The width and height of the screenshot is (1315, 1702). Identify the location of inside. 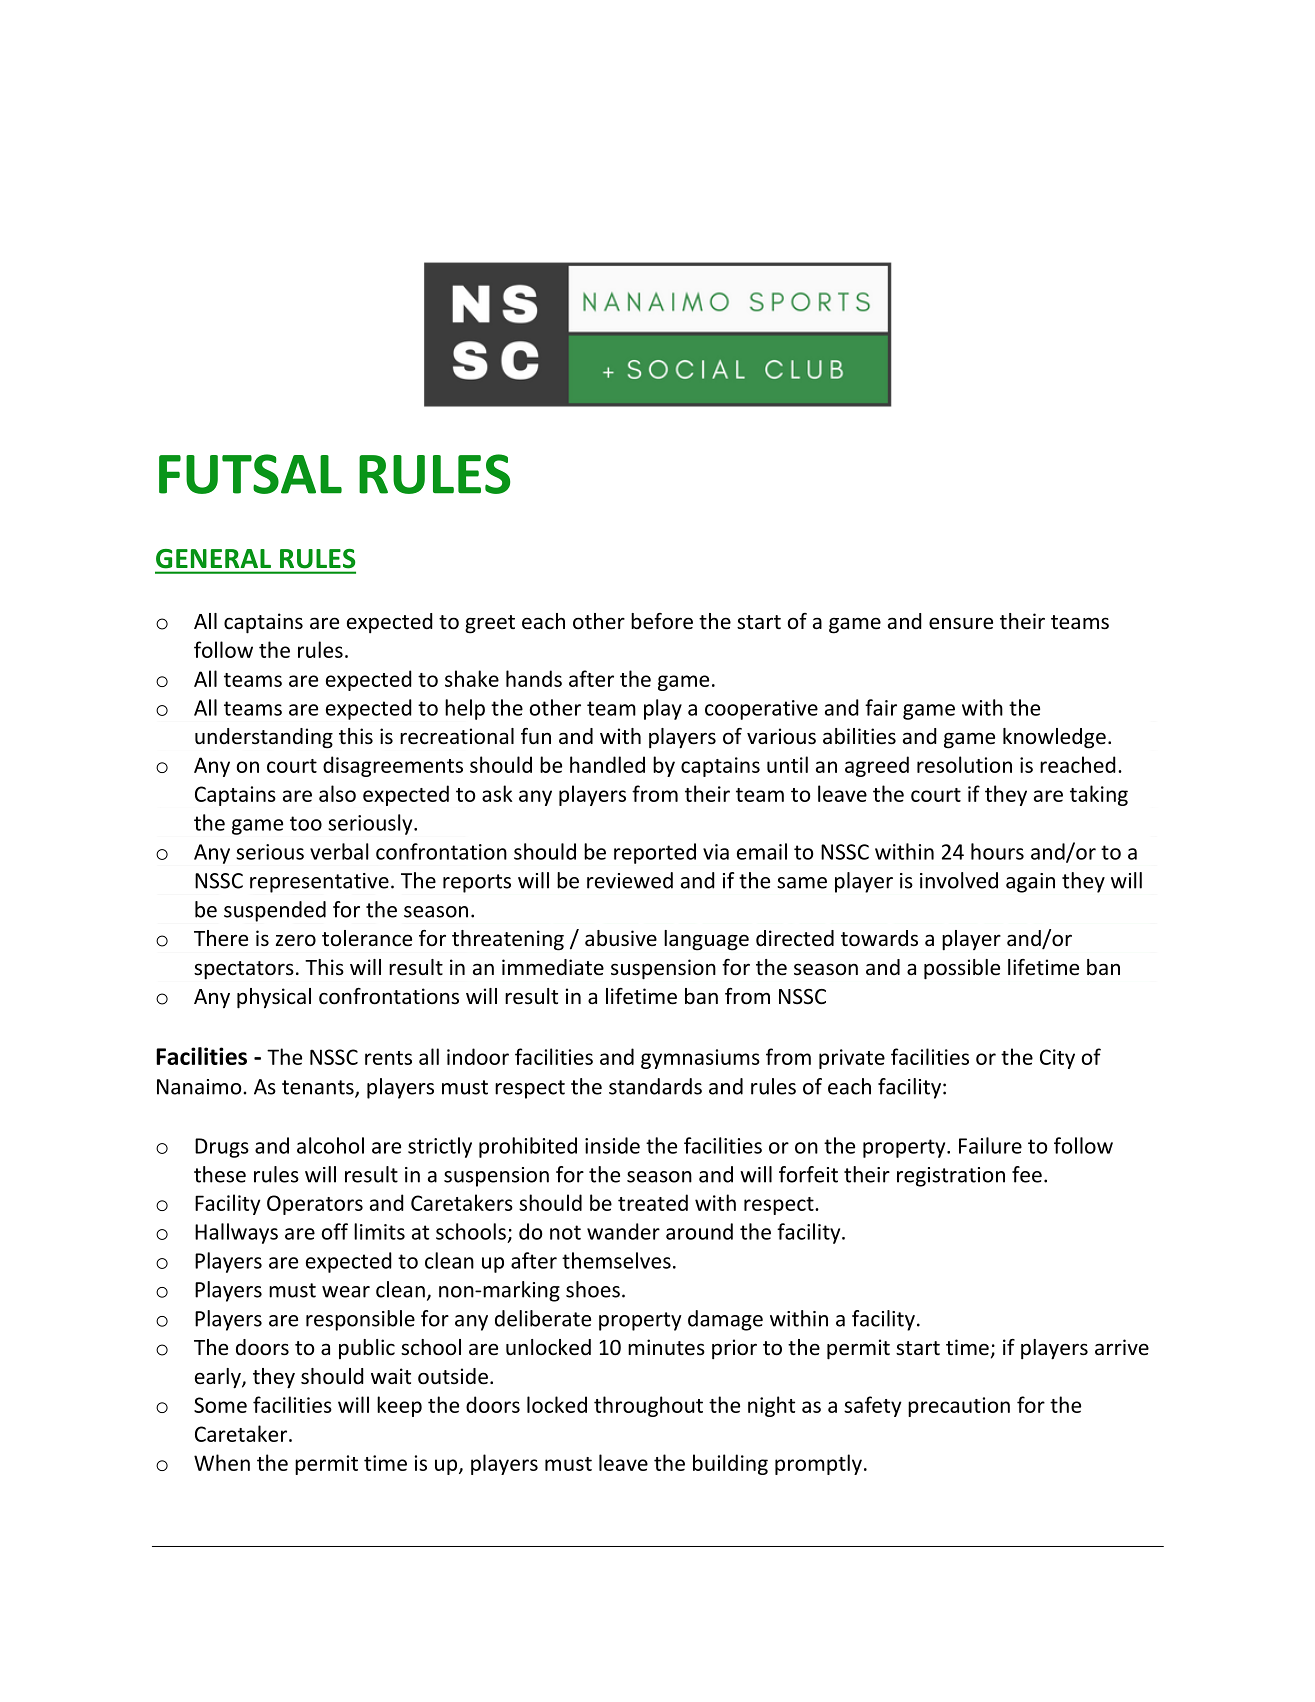
(612, 1145).
